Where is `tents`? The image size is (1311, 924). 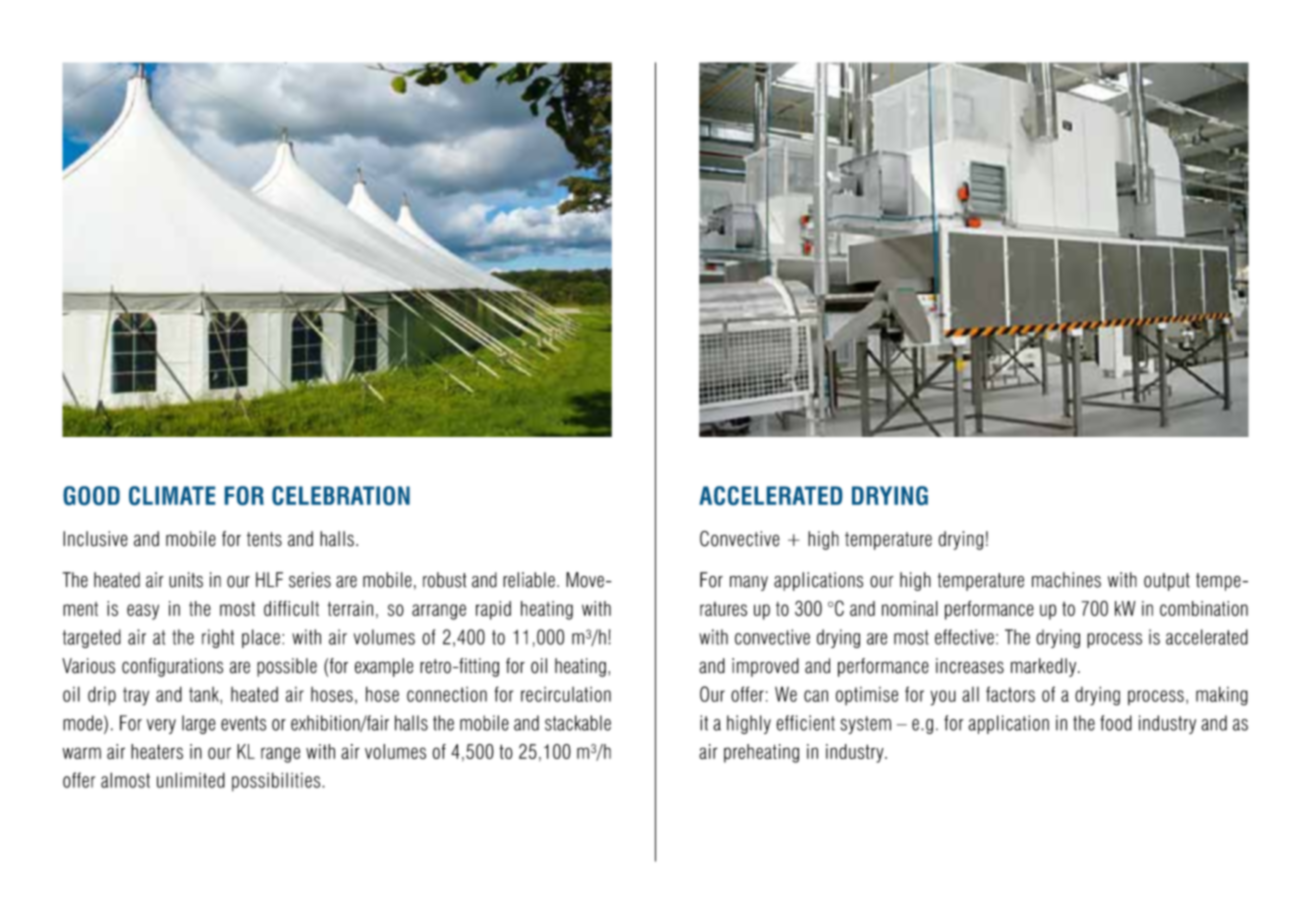 tents is located at coordinates (264, 539).
